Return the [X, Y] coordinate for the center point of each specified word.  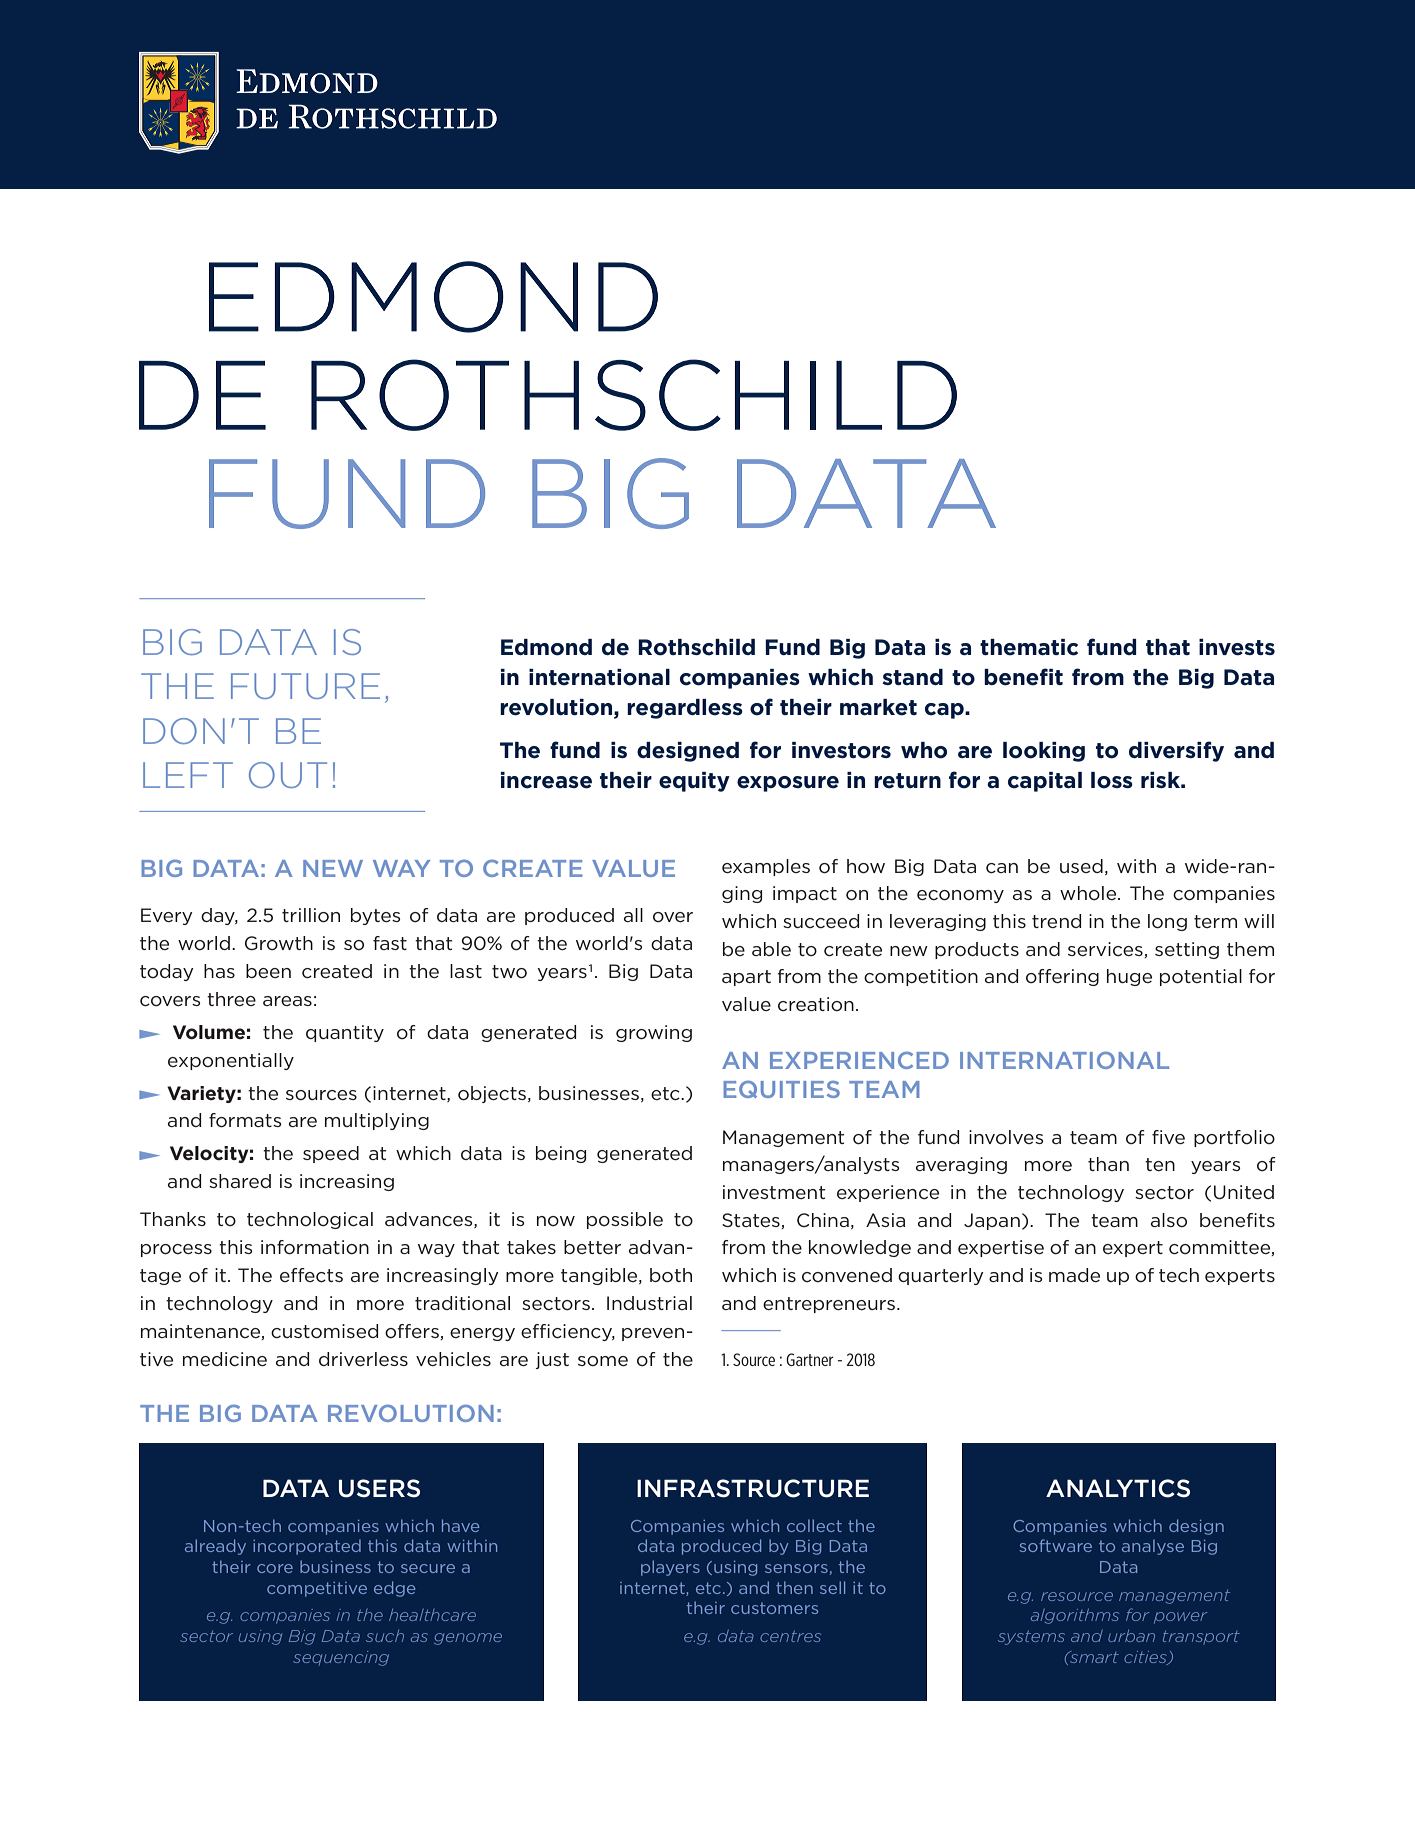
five [1168, 1137]
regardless [685, 709]
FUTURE [305, 686]
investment [774, 1192]
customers [774, 1608]
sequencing [341, 1658]
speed [331, 1154]
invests [1237, 647]
